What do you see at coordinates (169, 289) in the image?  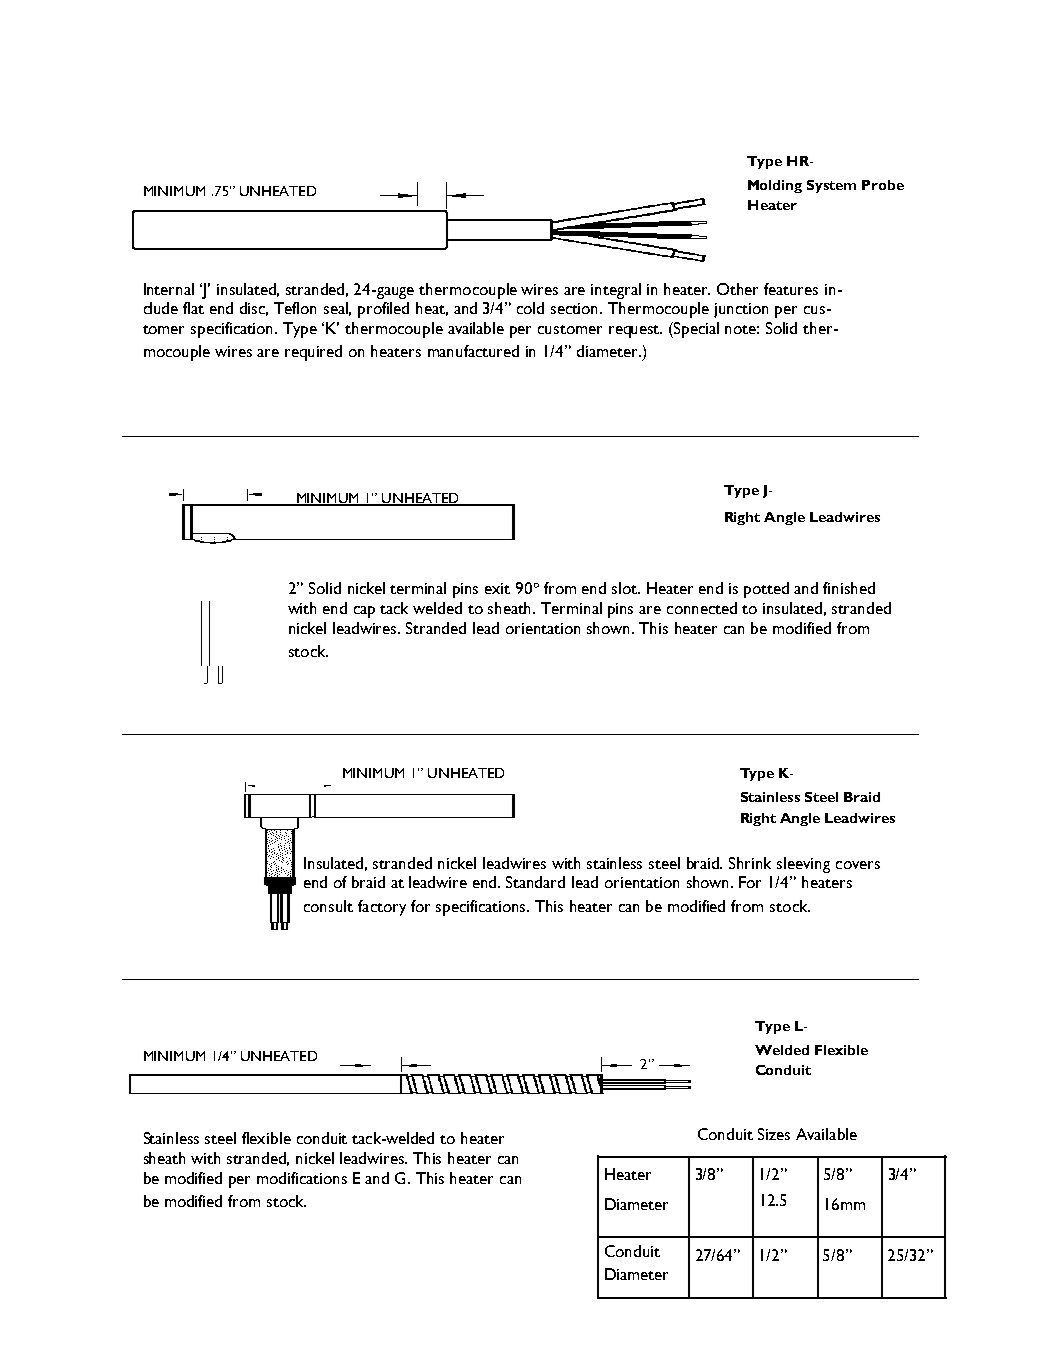 I see `Internal` at bounding box center [169, 289].
